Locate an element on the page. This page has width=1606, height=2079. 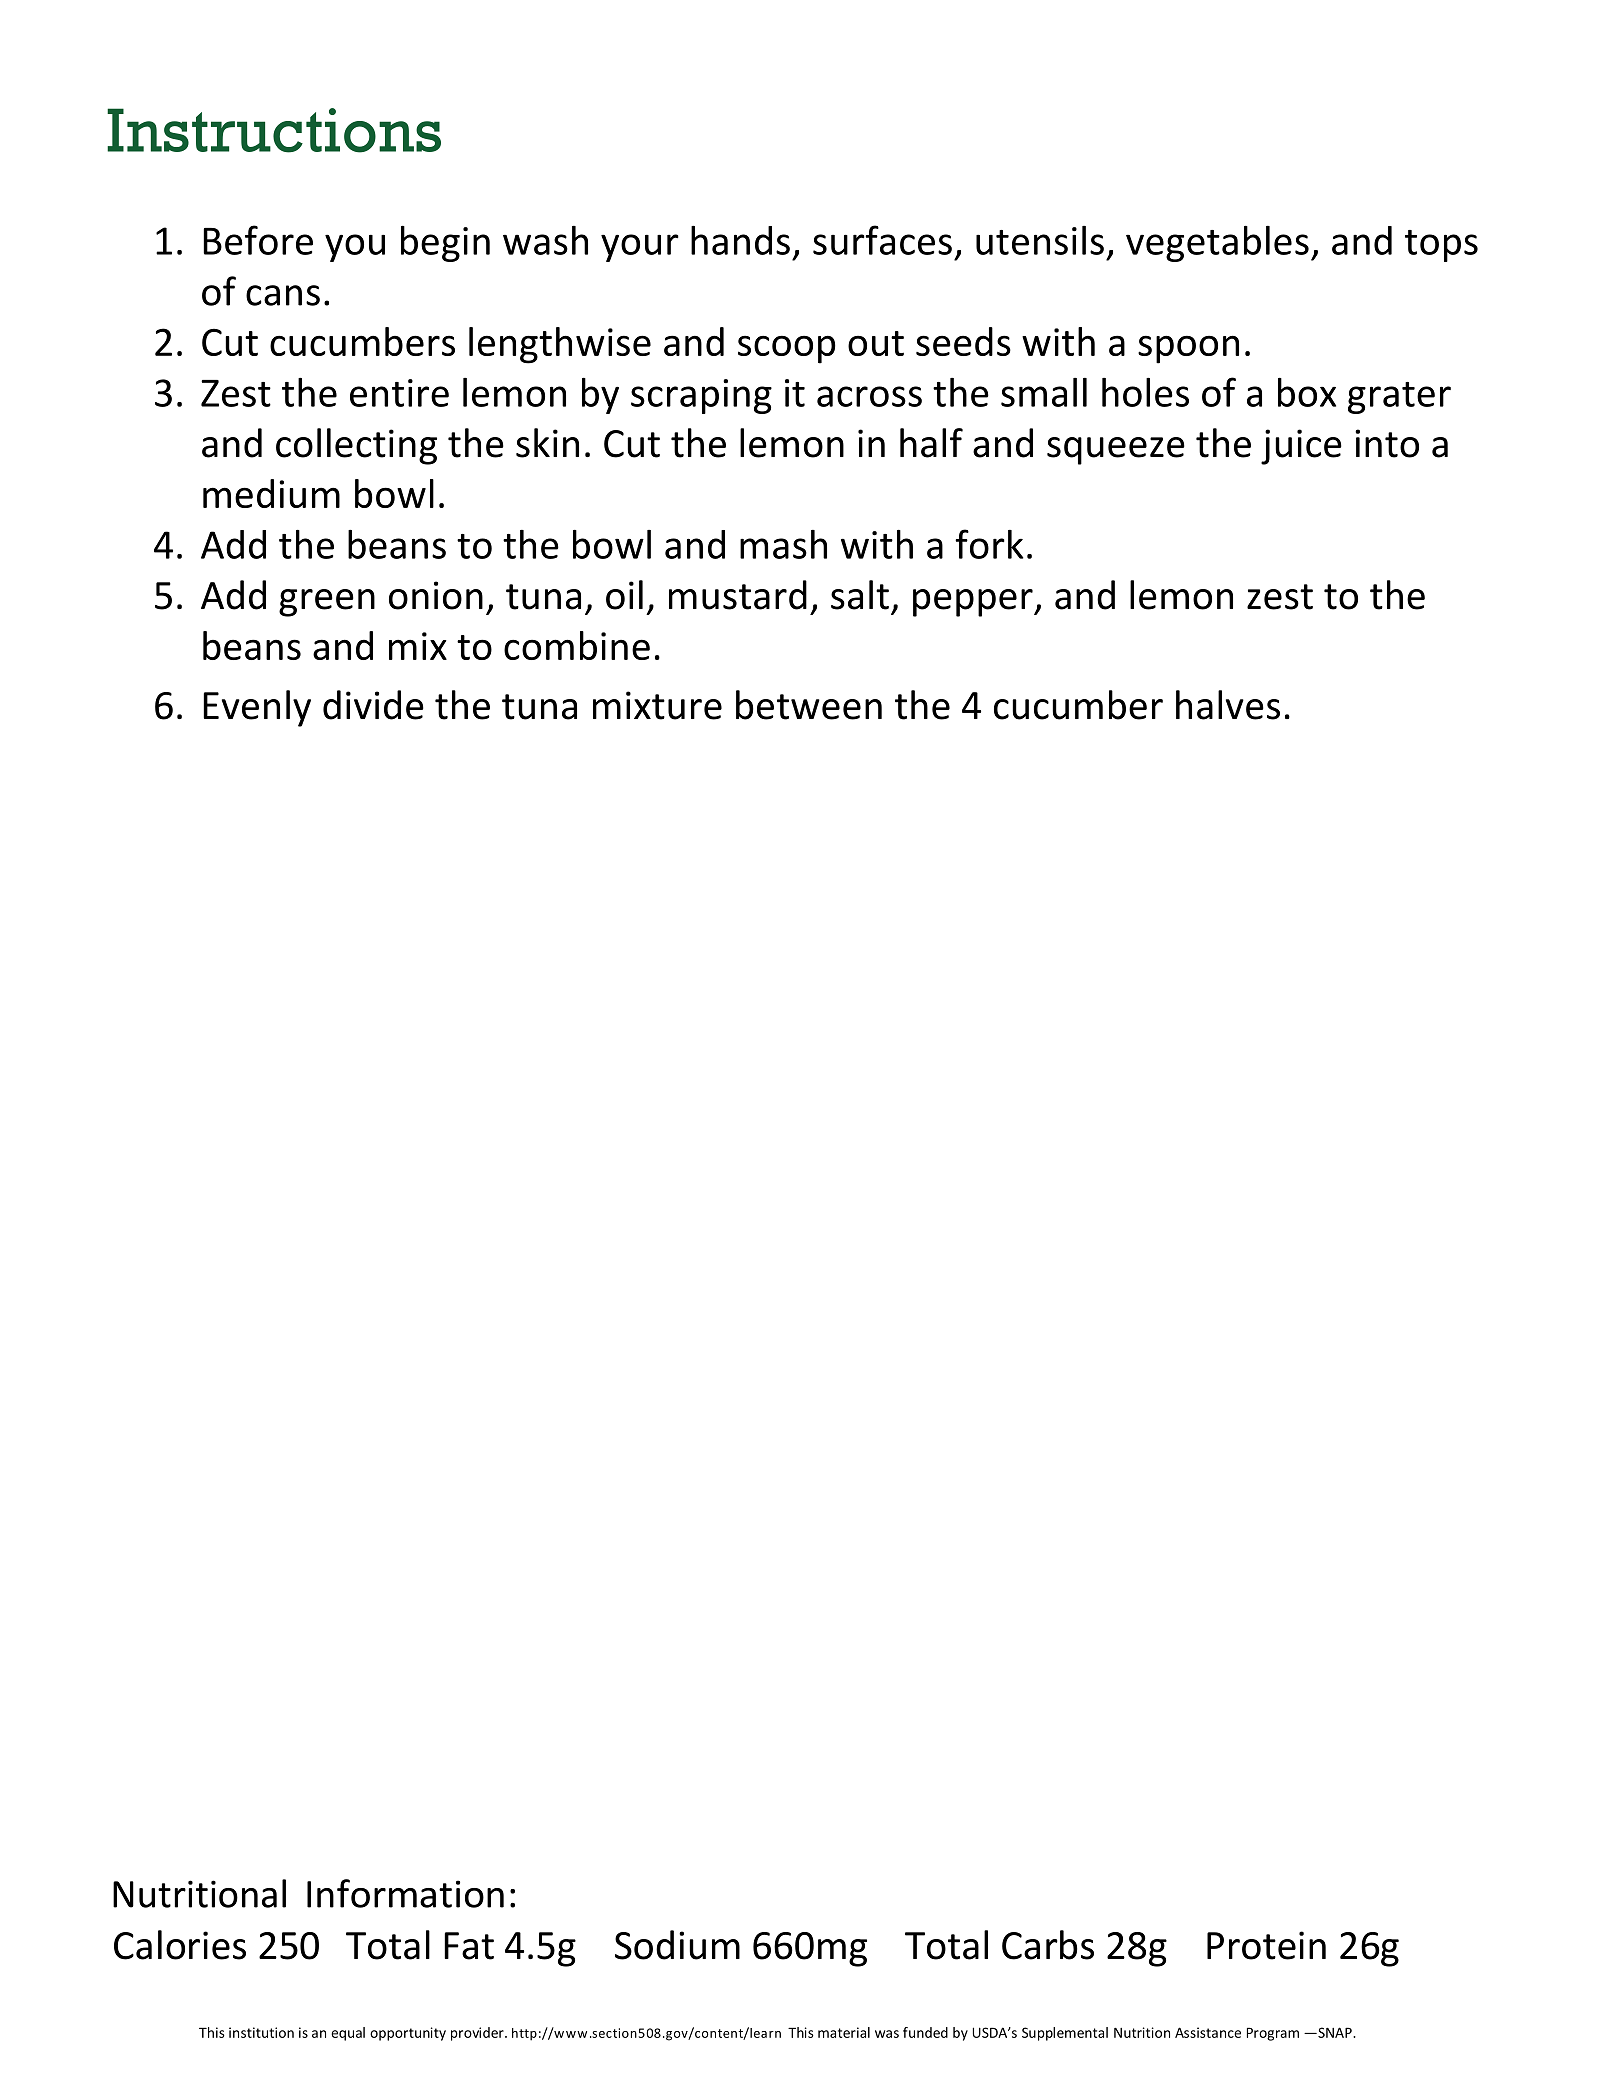
between is located at coordinates (809, 705).
